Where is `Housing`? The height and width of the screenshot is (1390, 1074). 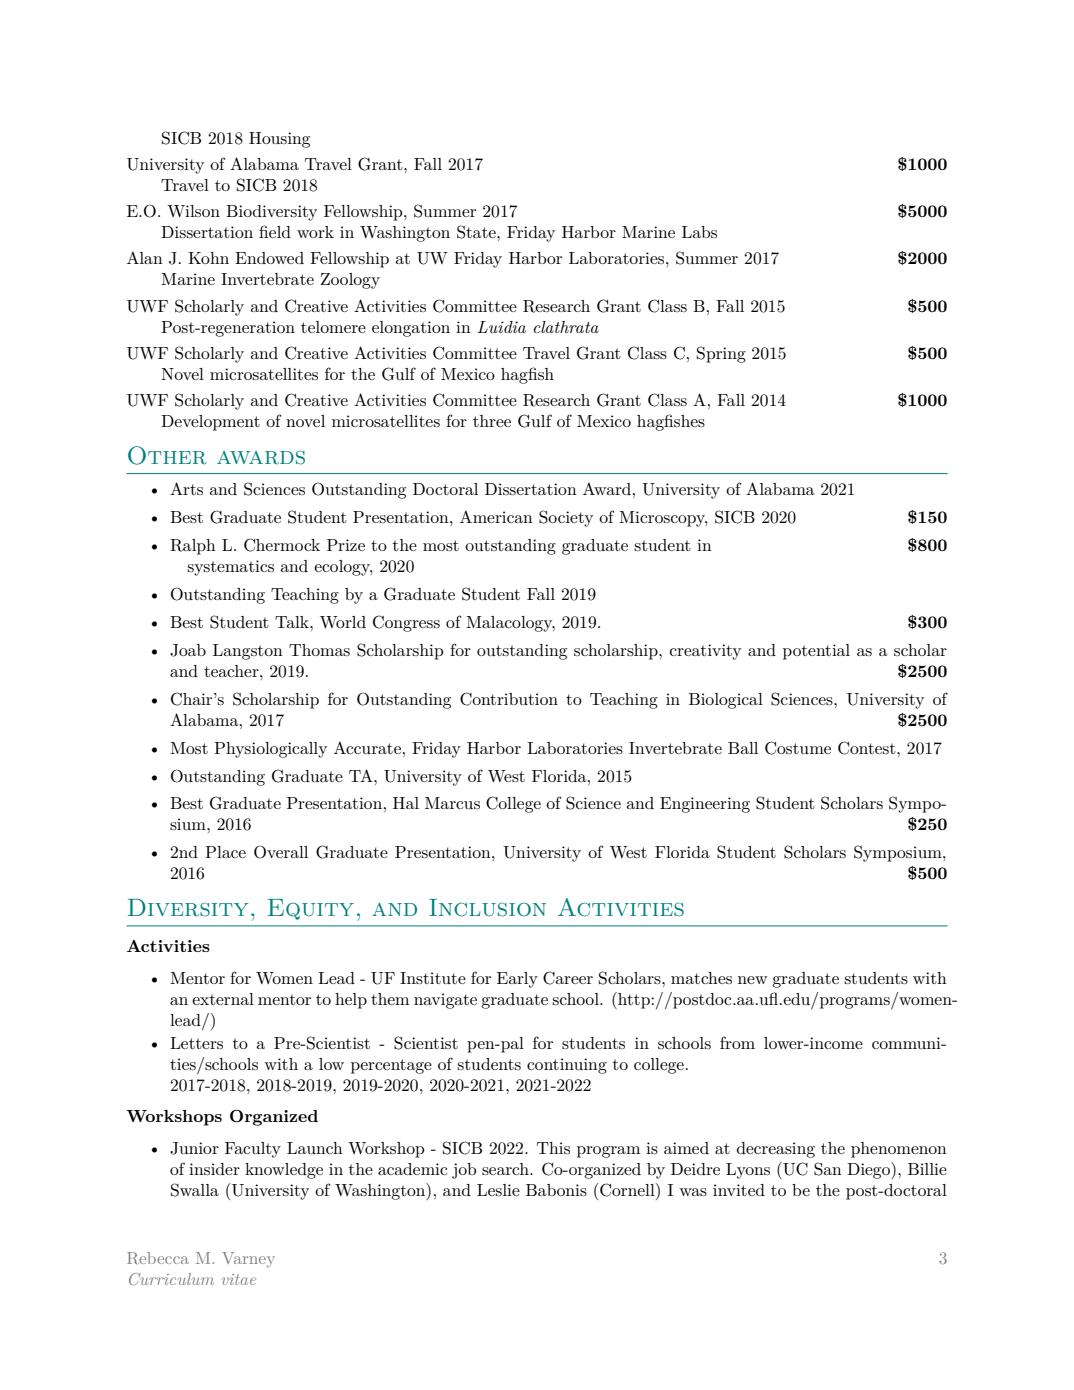
Housing is located at coordinates (279, 140).
